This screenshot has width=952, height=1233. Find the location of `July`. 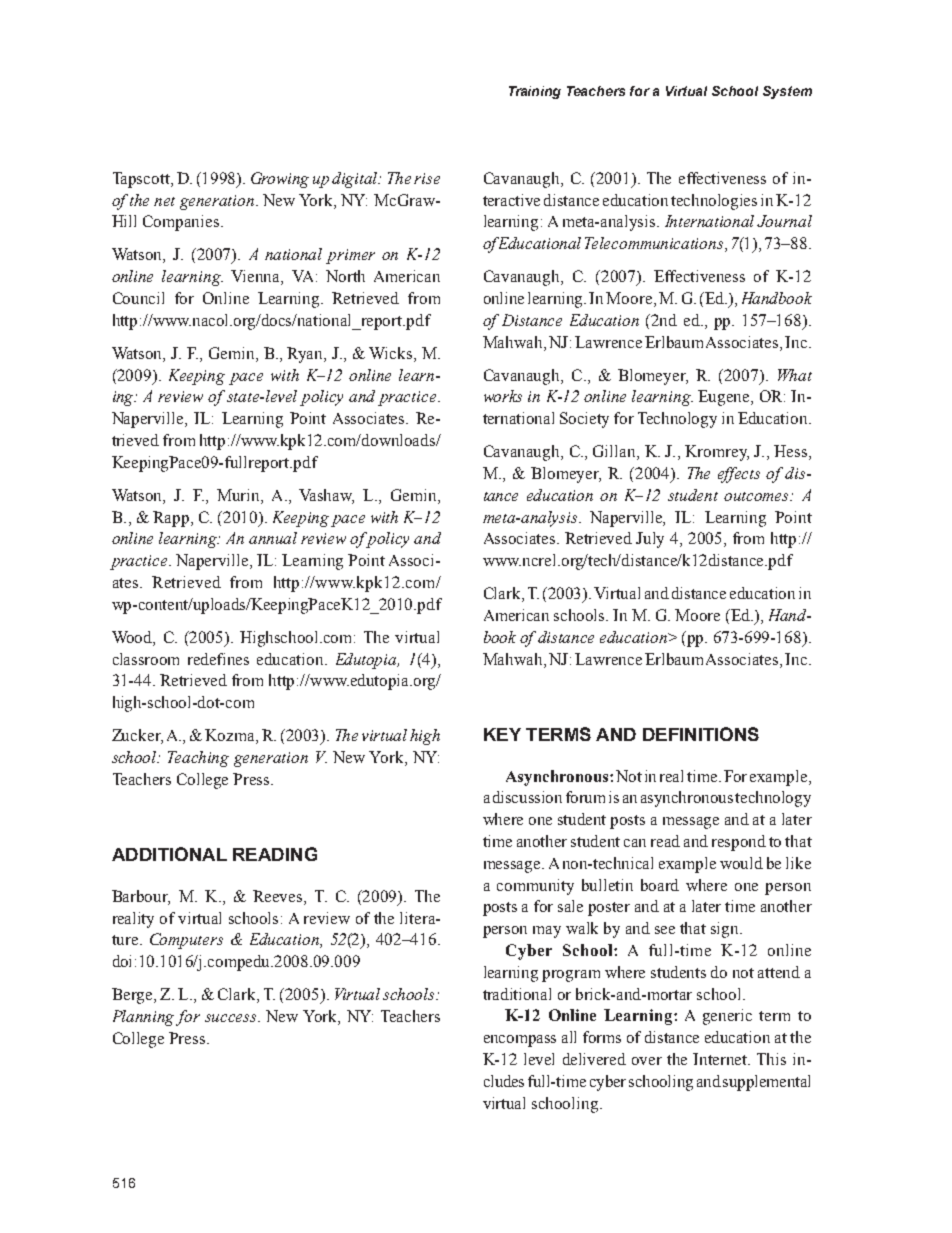

July is located at coordinates (650, 540).
